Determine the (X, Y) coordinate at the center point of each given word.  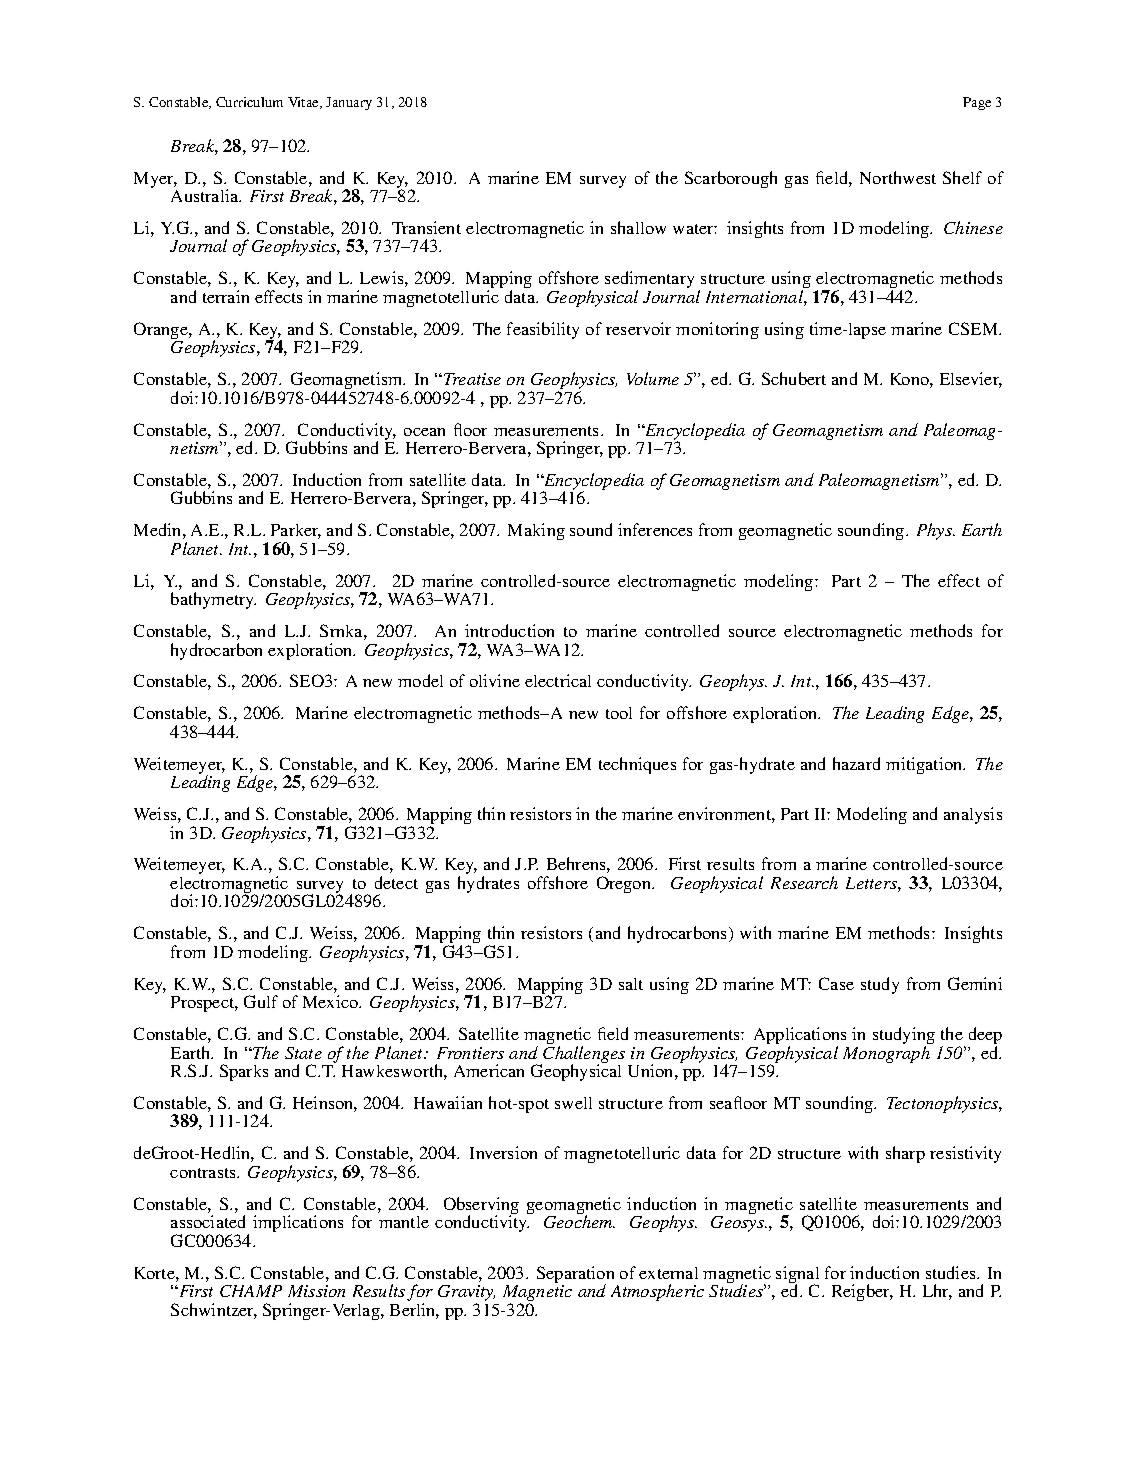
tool (619, 713)
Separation (577, 1276)
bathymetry (213, 600)
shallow (638, 227)
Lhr (937, 1292)
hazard (856, 763)
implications (298, 1223)
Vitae (304, 103)
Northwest (898, 177)
